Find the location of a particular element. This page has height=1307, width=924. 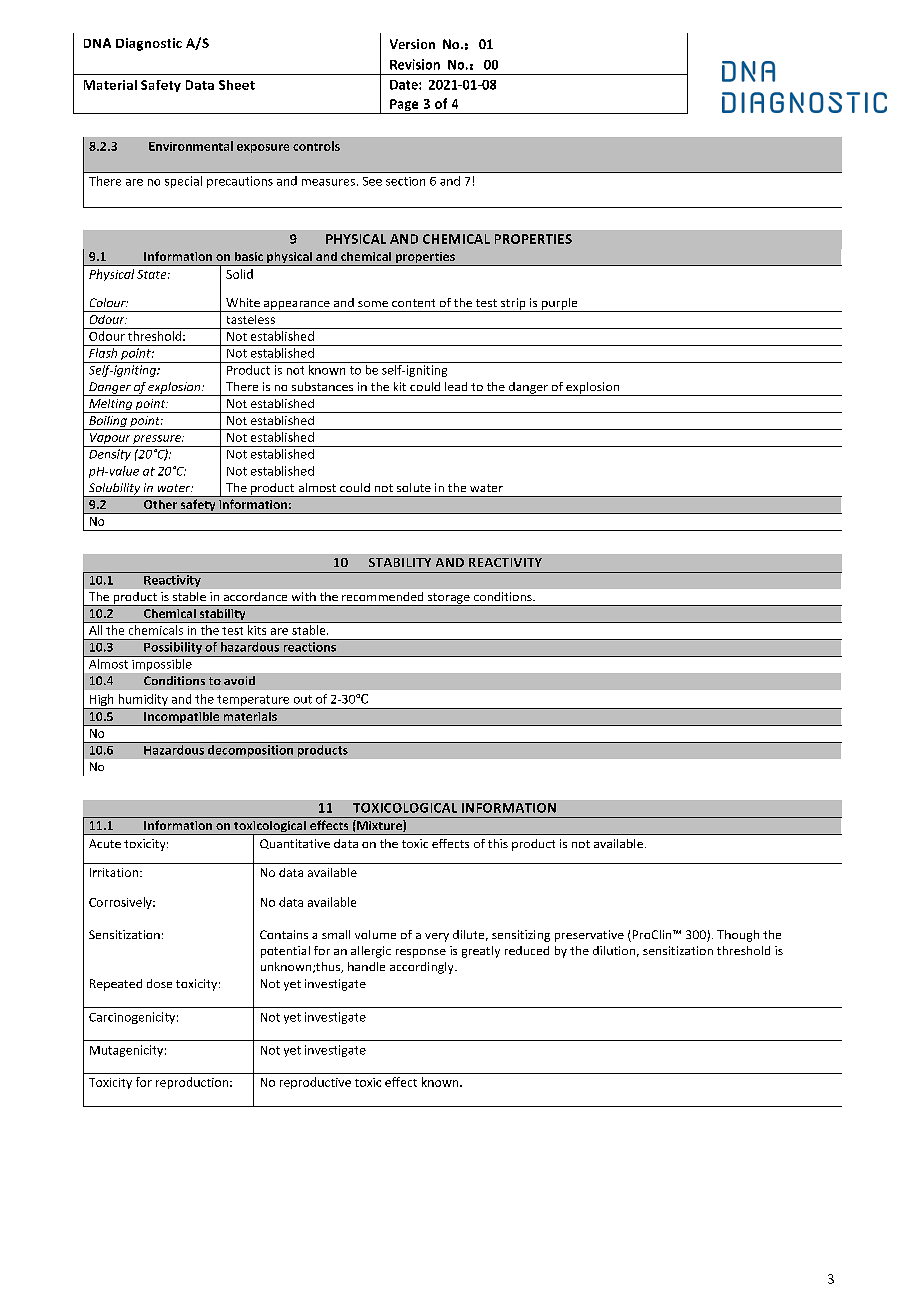

Version is located at coordinates (412, 44).
